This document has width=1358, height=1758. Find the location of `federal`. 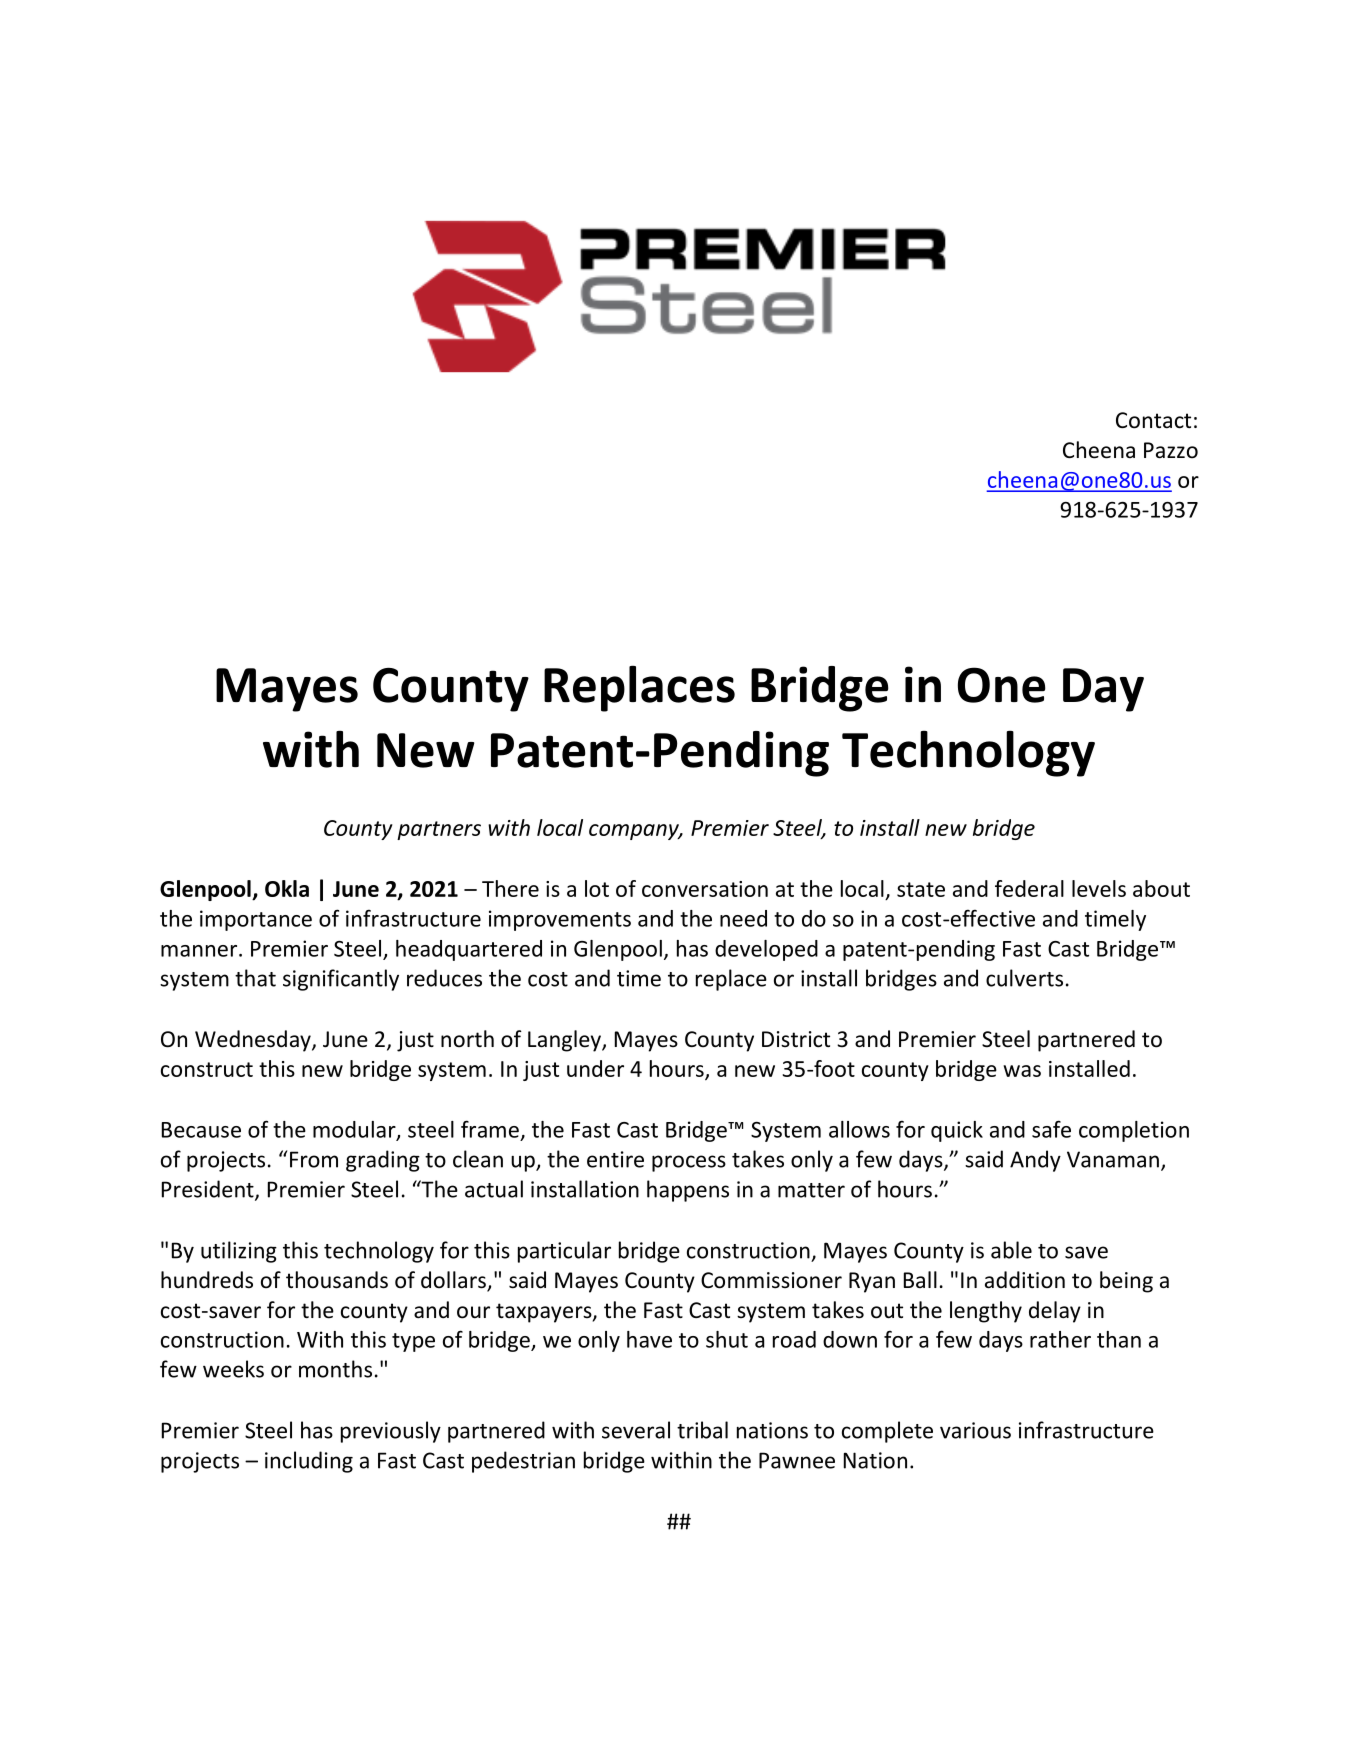

federal is located at coordinates (1029, 888).
